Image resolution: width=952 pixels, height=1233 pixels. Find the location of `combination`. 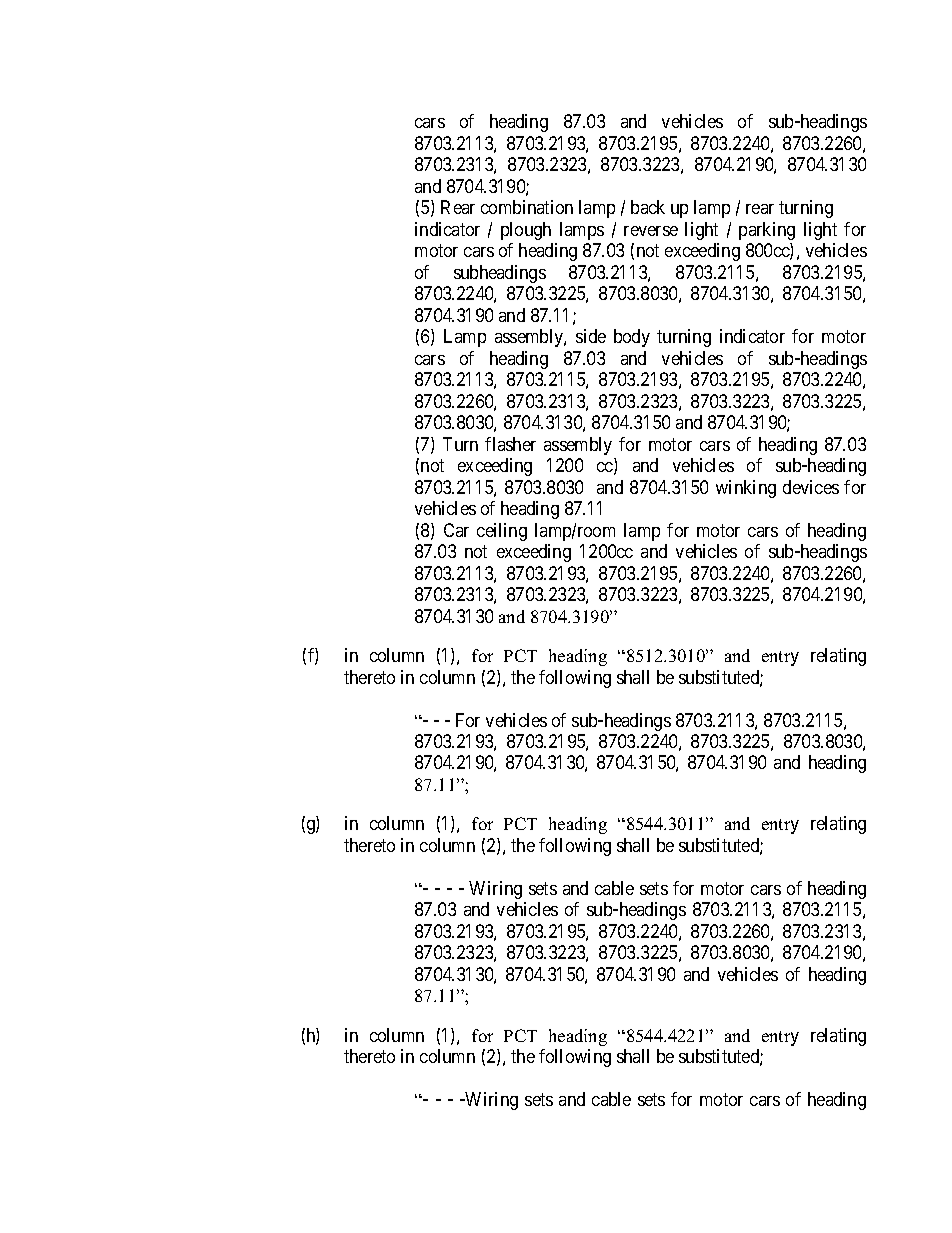

combination is located at coordinates (527, 207).
